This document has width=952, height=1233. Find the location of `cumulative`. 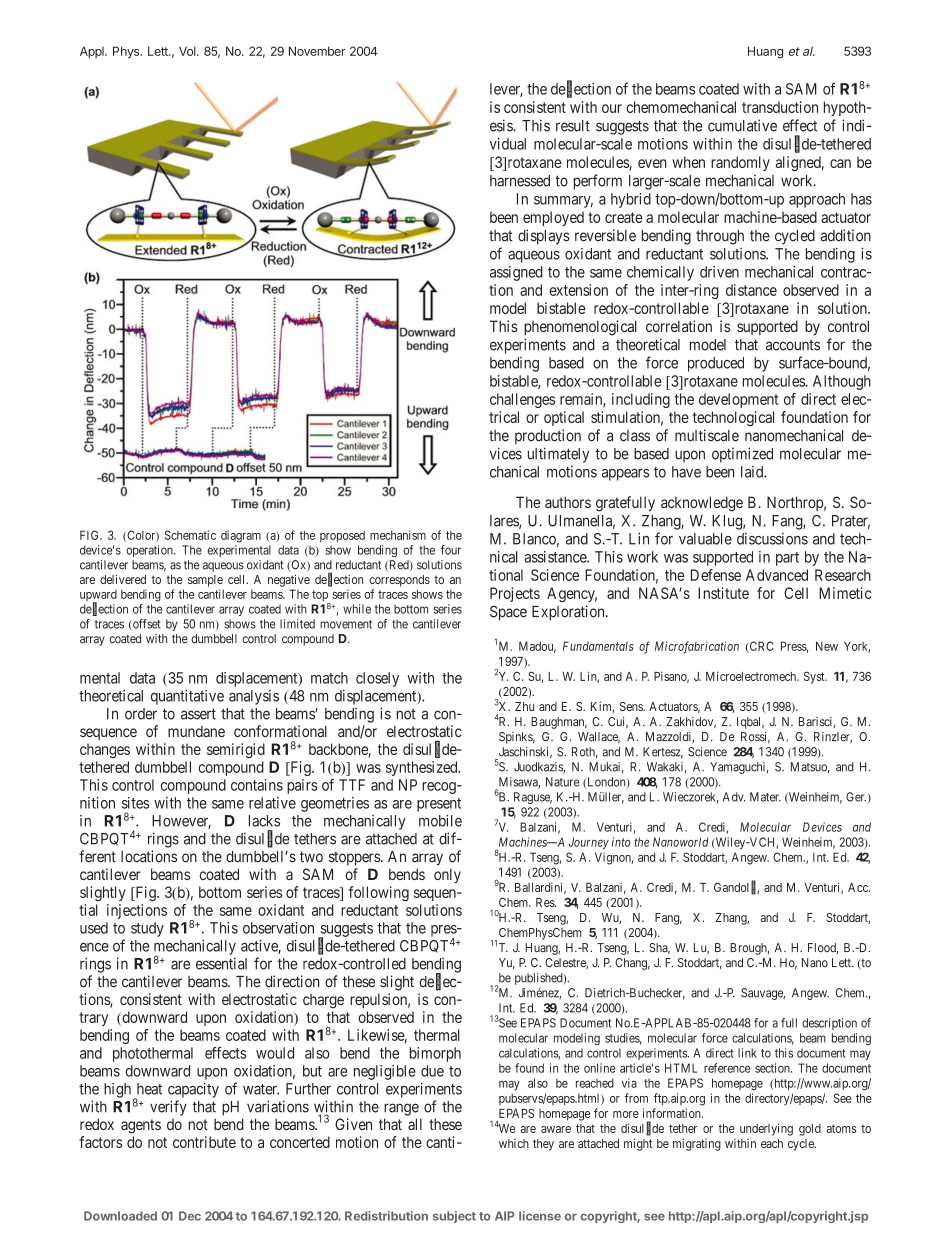

cumulative is located at coordinates (742, 125).
